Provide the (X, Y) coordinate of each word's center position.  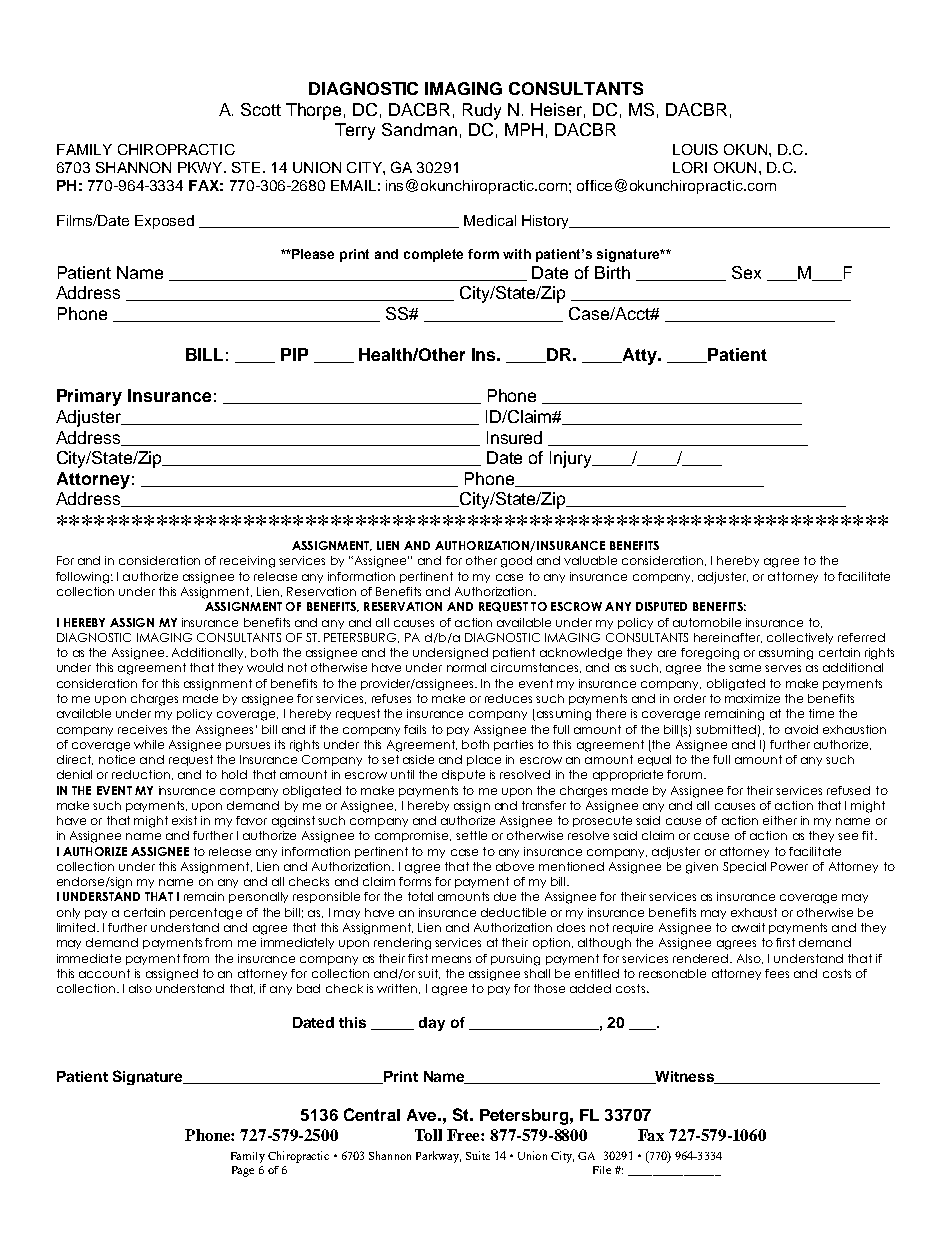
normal (466, 667)
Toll (428, 1135)
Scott (261, 109)
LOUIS (695, 149)
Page (243, 1171)
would (265, 667)
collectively (800, 638)
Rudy (482, 111)
